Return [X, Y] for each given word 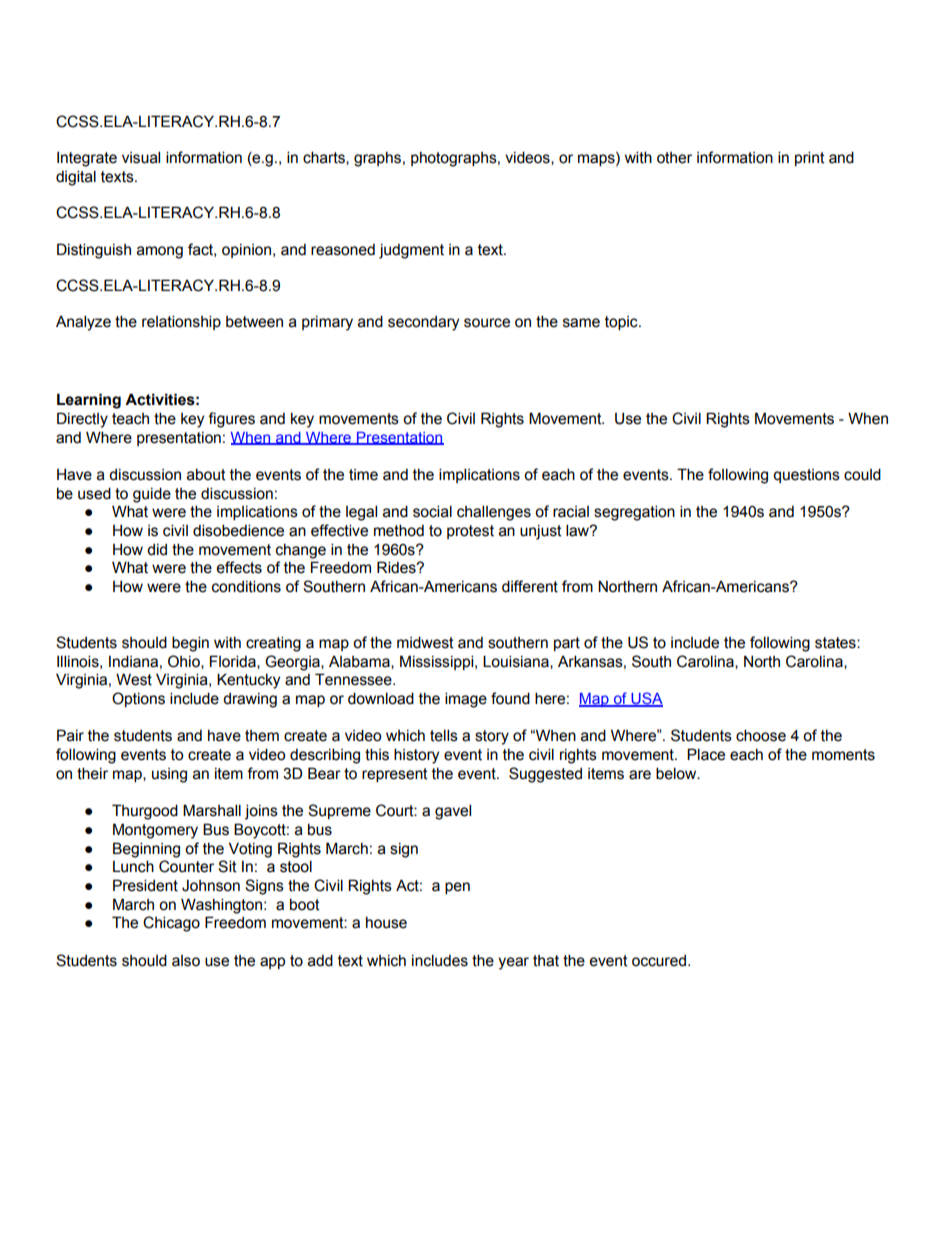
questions [806, 476]
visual [141, 157]
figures [231, 420]
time [363, 475]
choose [761, 735]
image [466, 700]
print [810, 158]
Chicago [171, 924]
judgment [411, 251]
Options [138, 699]
